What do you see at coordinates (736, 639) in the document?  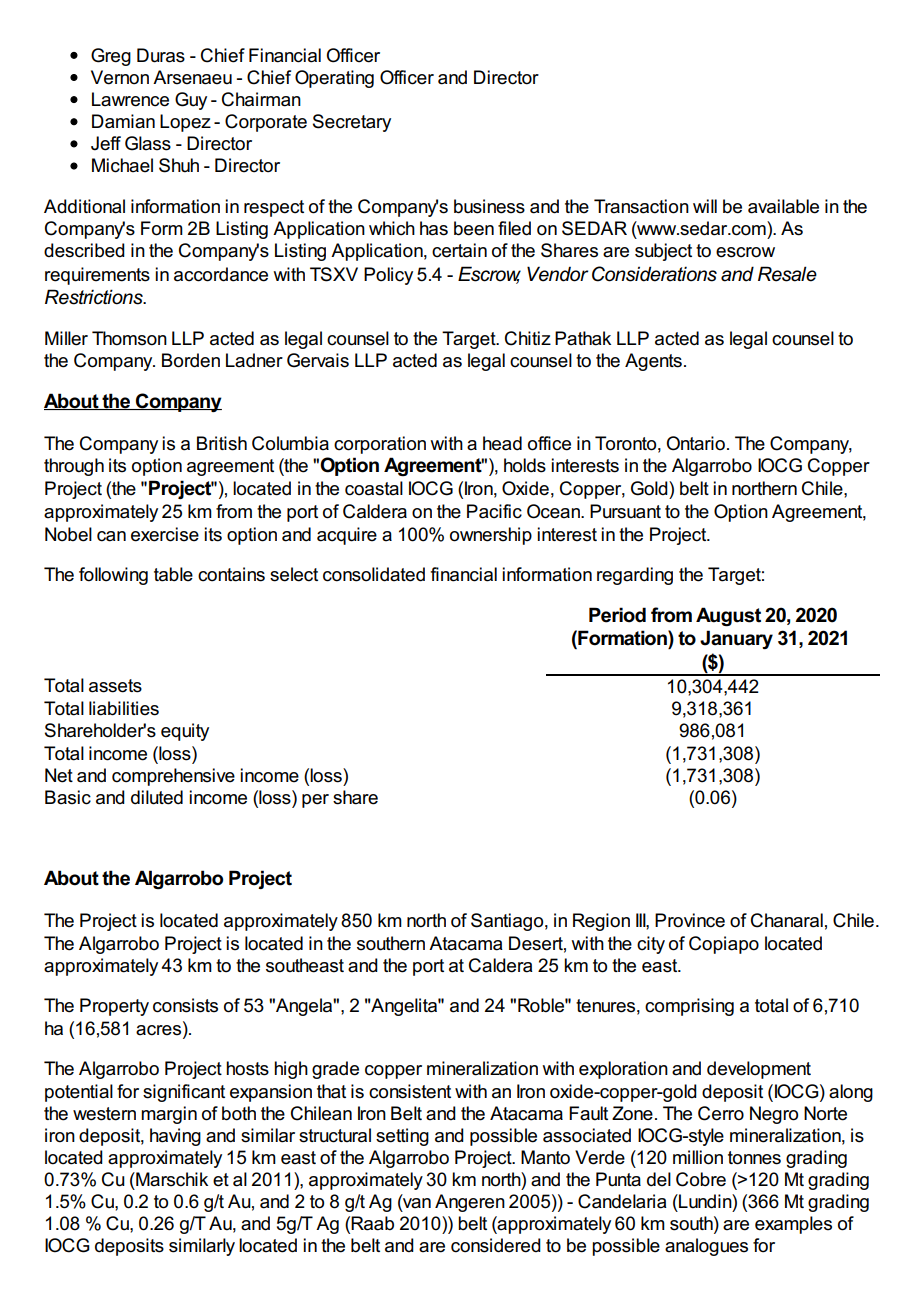 I see `January` at bounding box center [736, 639].
